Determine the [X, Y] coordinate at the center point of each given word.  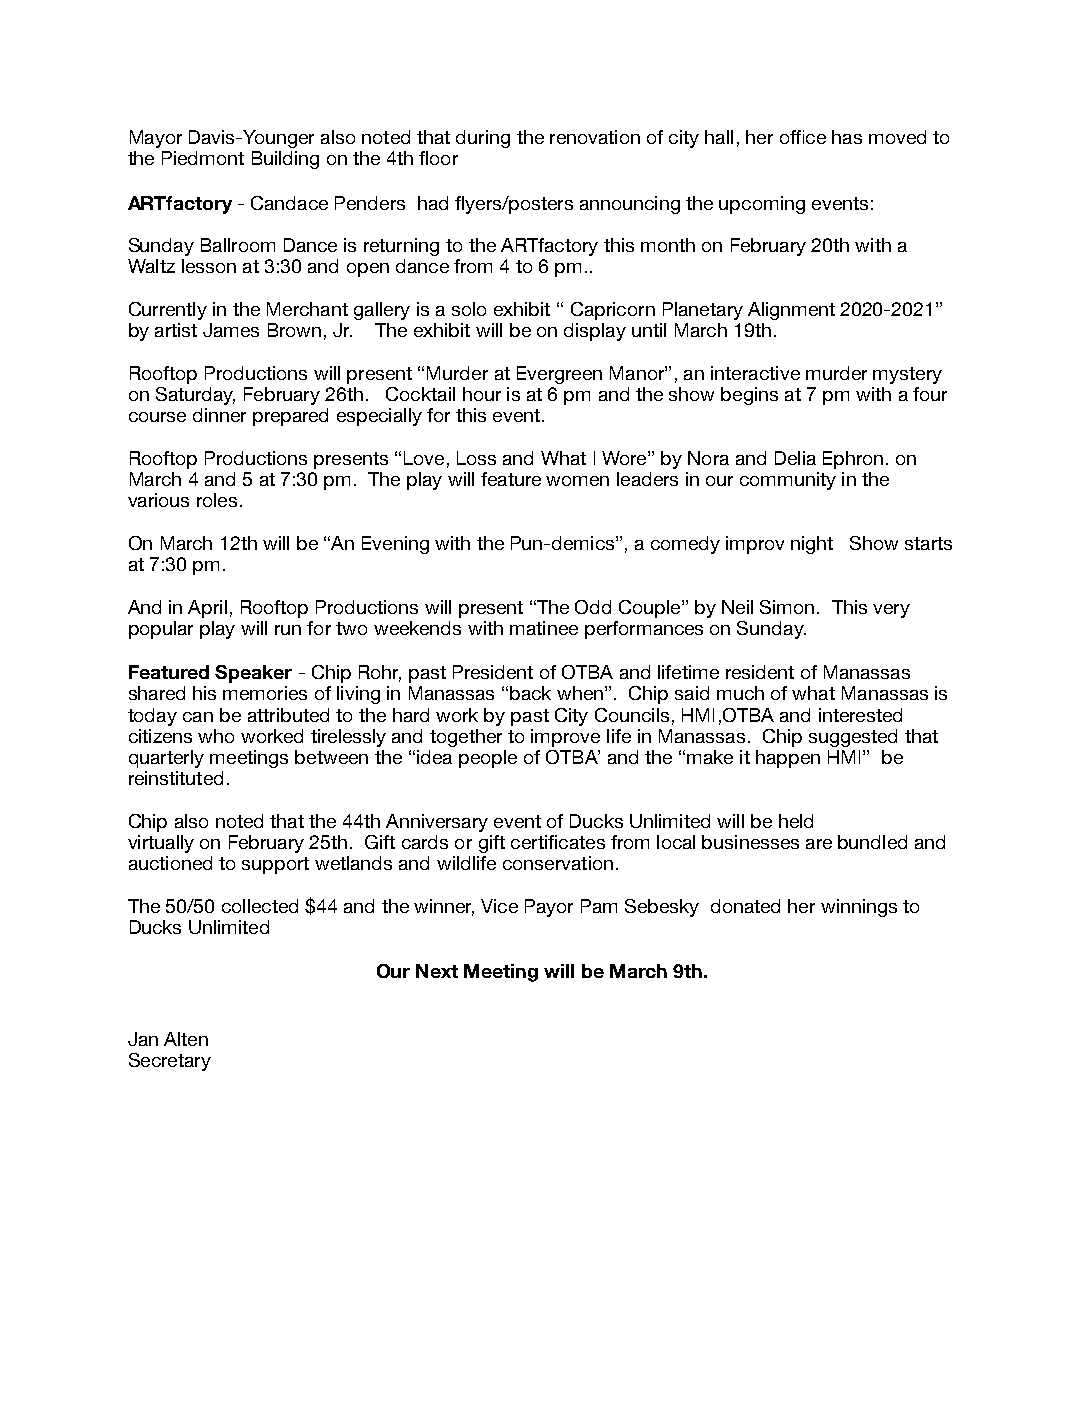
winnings [859, 908]
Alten [186, 1039]
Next [437, 971]
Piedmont [203, 158]
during [483, 139]
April [207, 609]
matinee [544, 628]
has [847, 137]
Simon [787, 607]
